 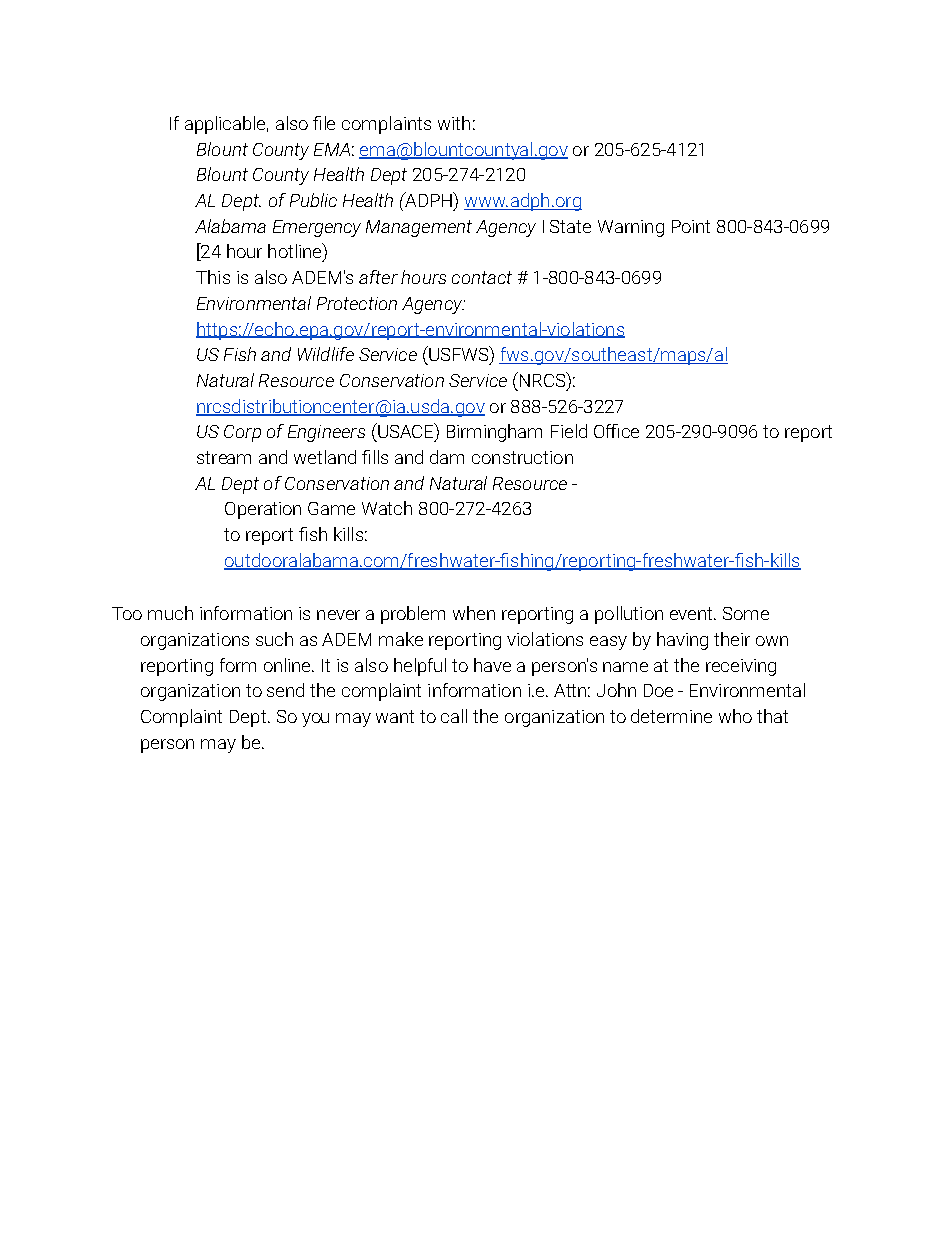 What do you see at coordinates (324, 123) in the image?
I see `file` at bounding box center [324, 123].
